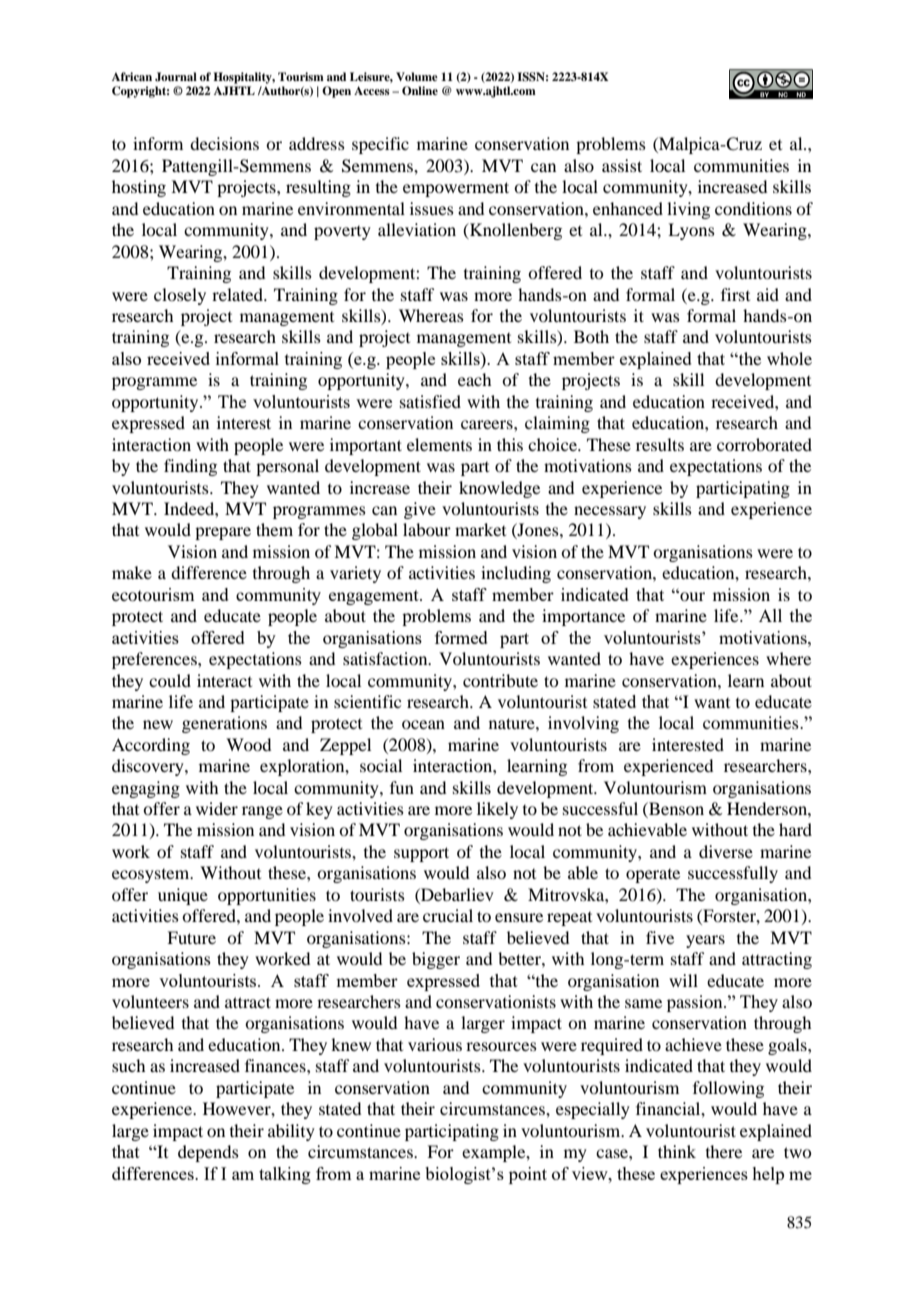  Describe the element at coordinates (461, 637) in the image. I see `formed` at that location.
